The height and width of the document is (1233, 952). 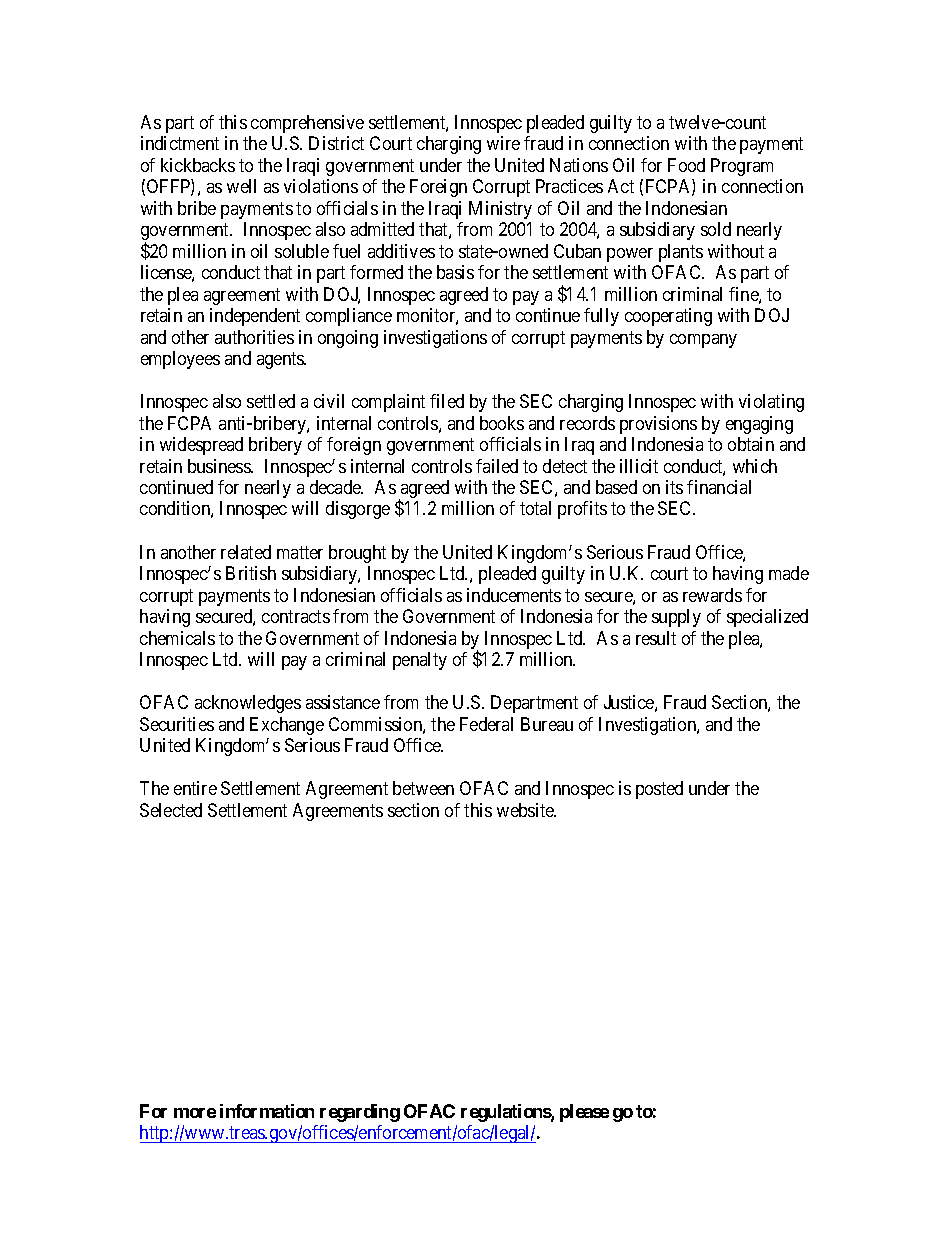 I want to click on failed, so click(x=497, y=466).
